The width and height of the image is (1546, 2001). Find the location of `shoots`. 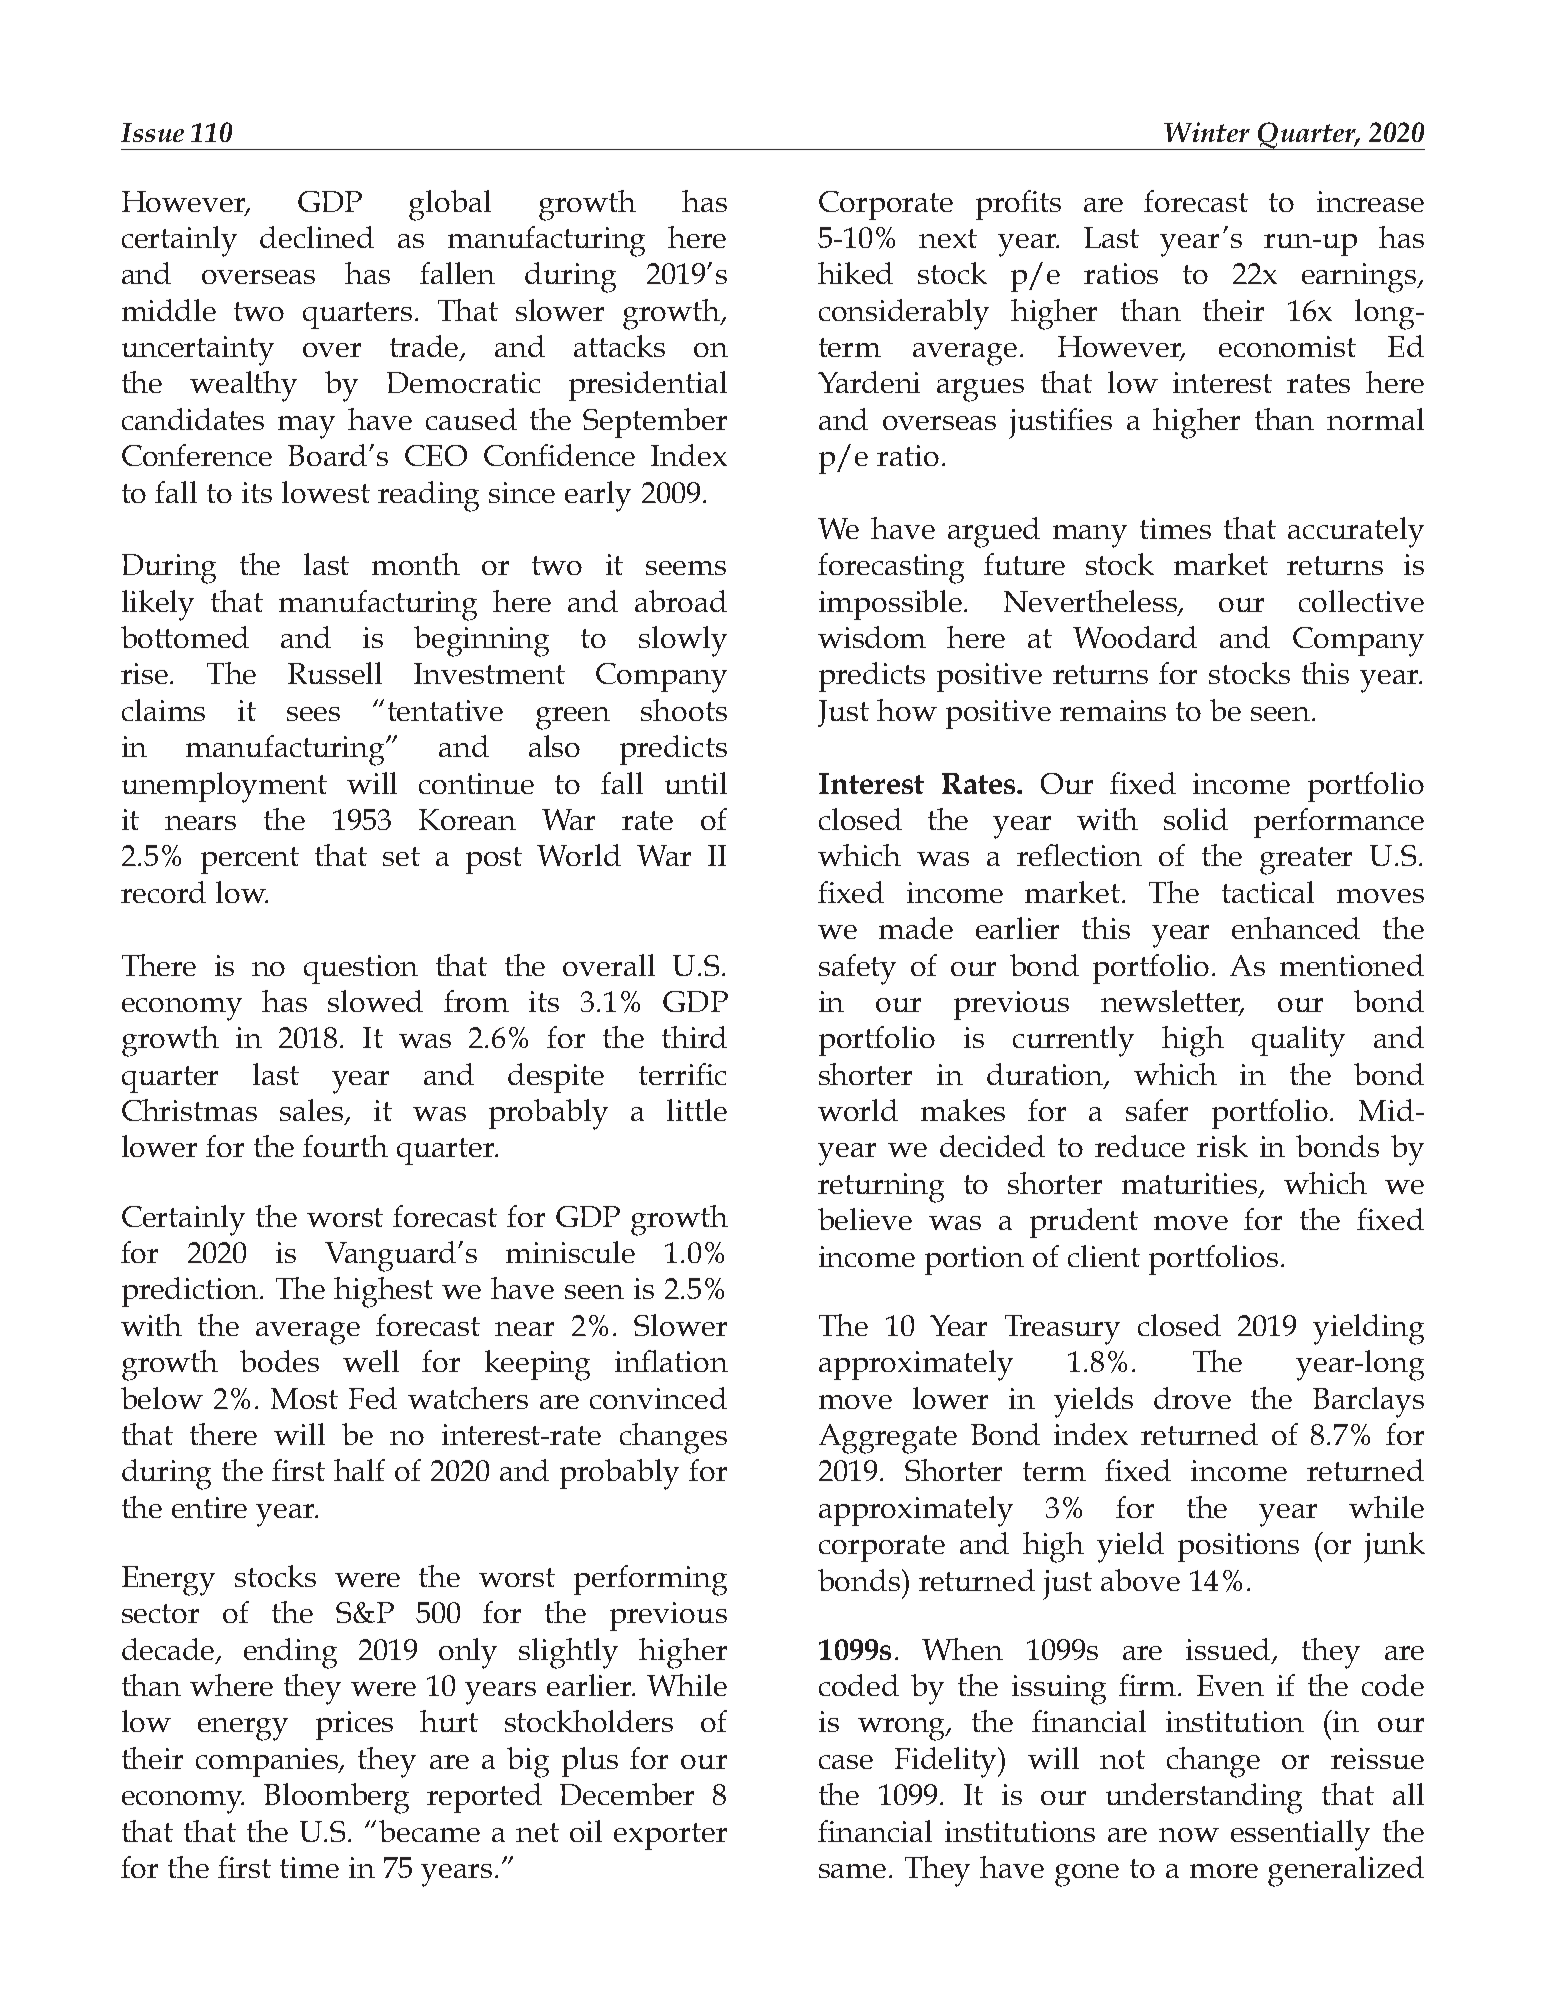

shoots is located at coordinates (684, 710).
